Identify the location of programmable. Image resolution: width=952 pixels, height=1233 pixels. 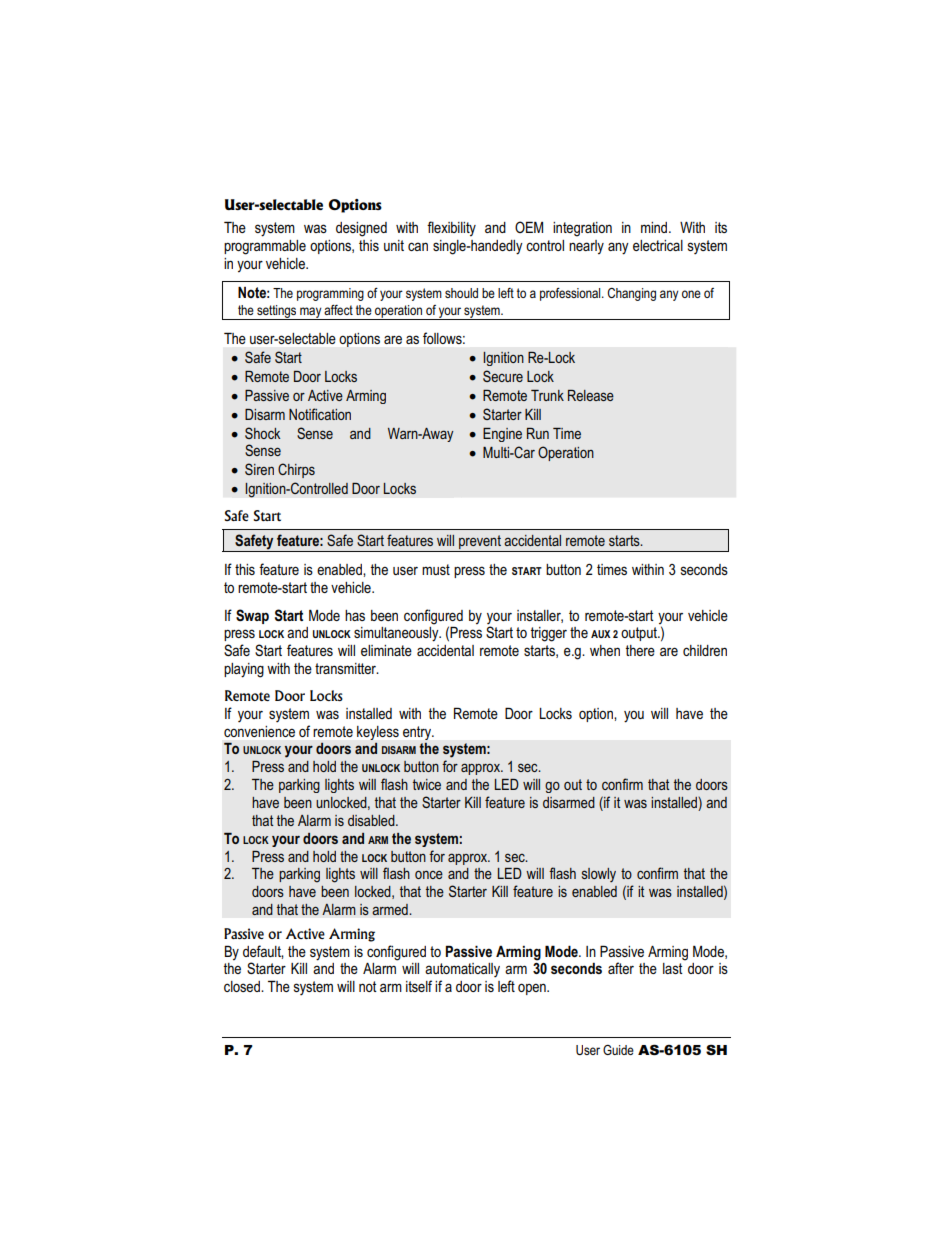
(265, 247).
